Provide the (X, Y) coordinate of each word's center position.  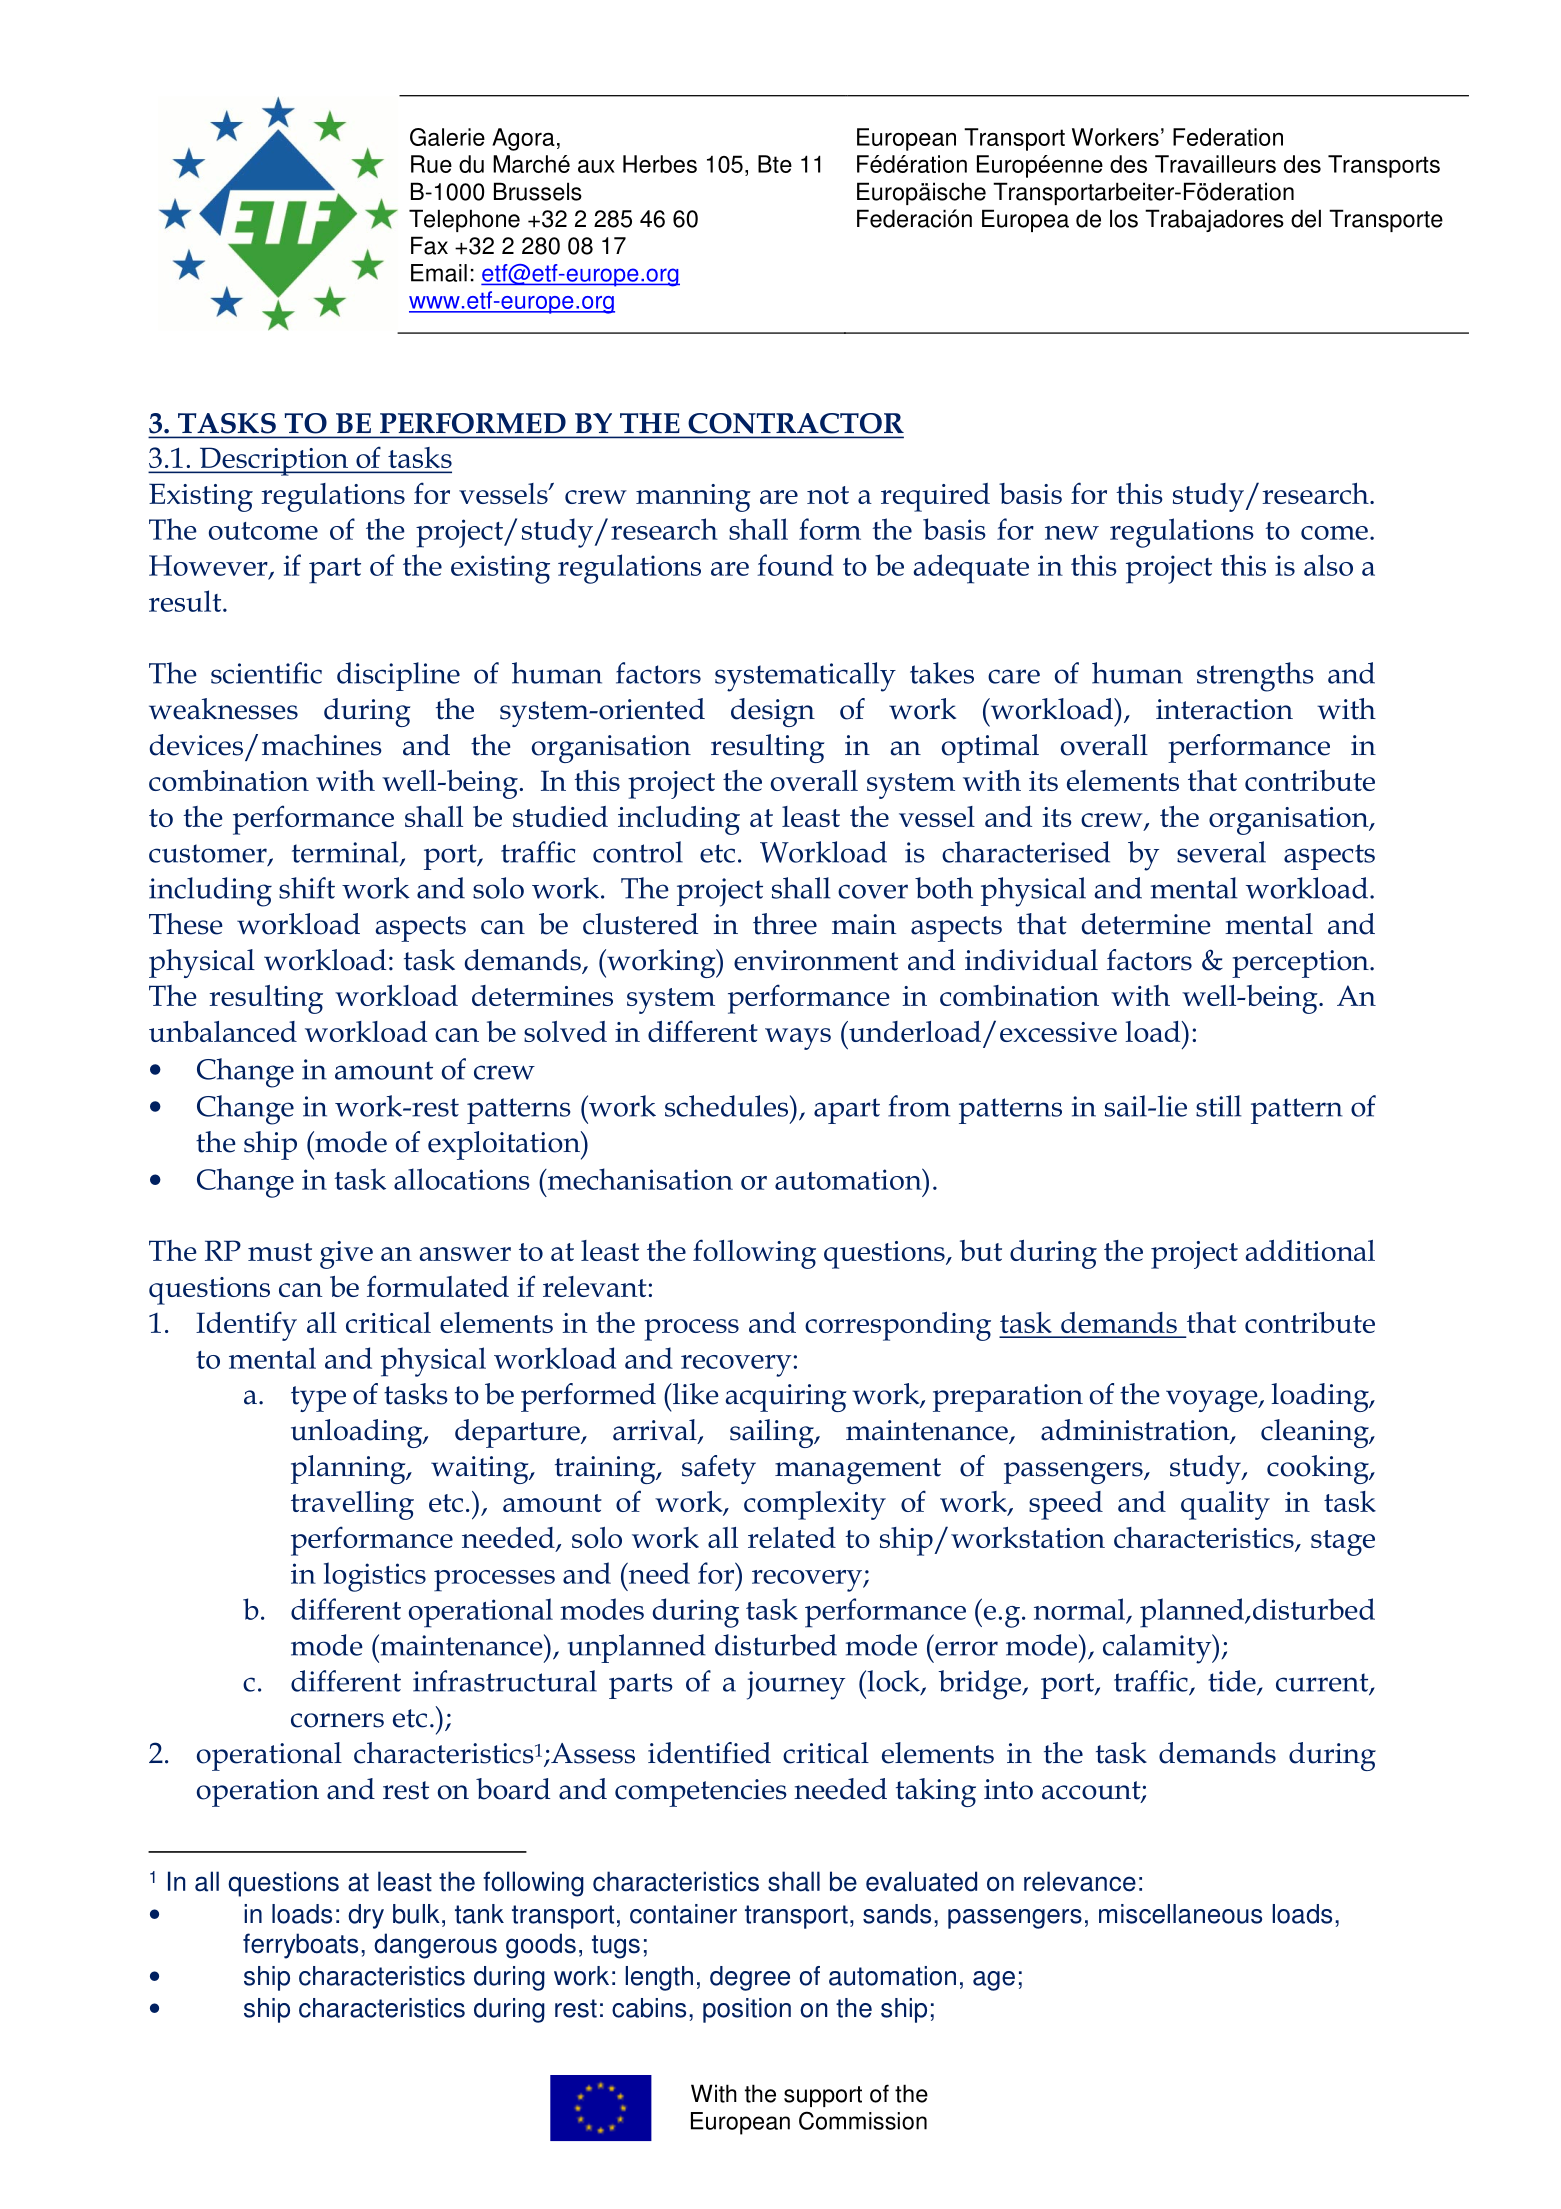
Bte (775, 164)
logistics (375, 1577)
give (346, 1255)
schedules (726, 1106)
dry (366, 1916)
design (773, 712)
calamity (1158, 1649)
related (792, 1537)
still (1218, 1106)
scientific (266, 673)
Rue (431, 164)
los (1124, 218)
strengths (1255, 677)
